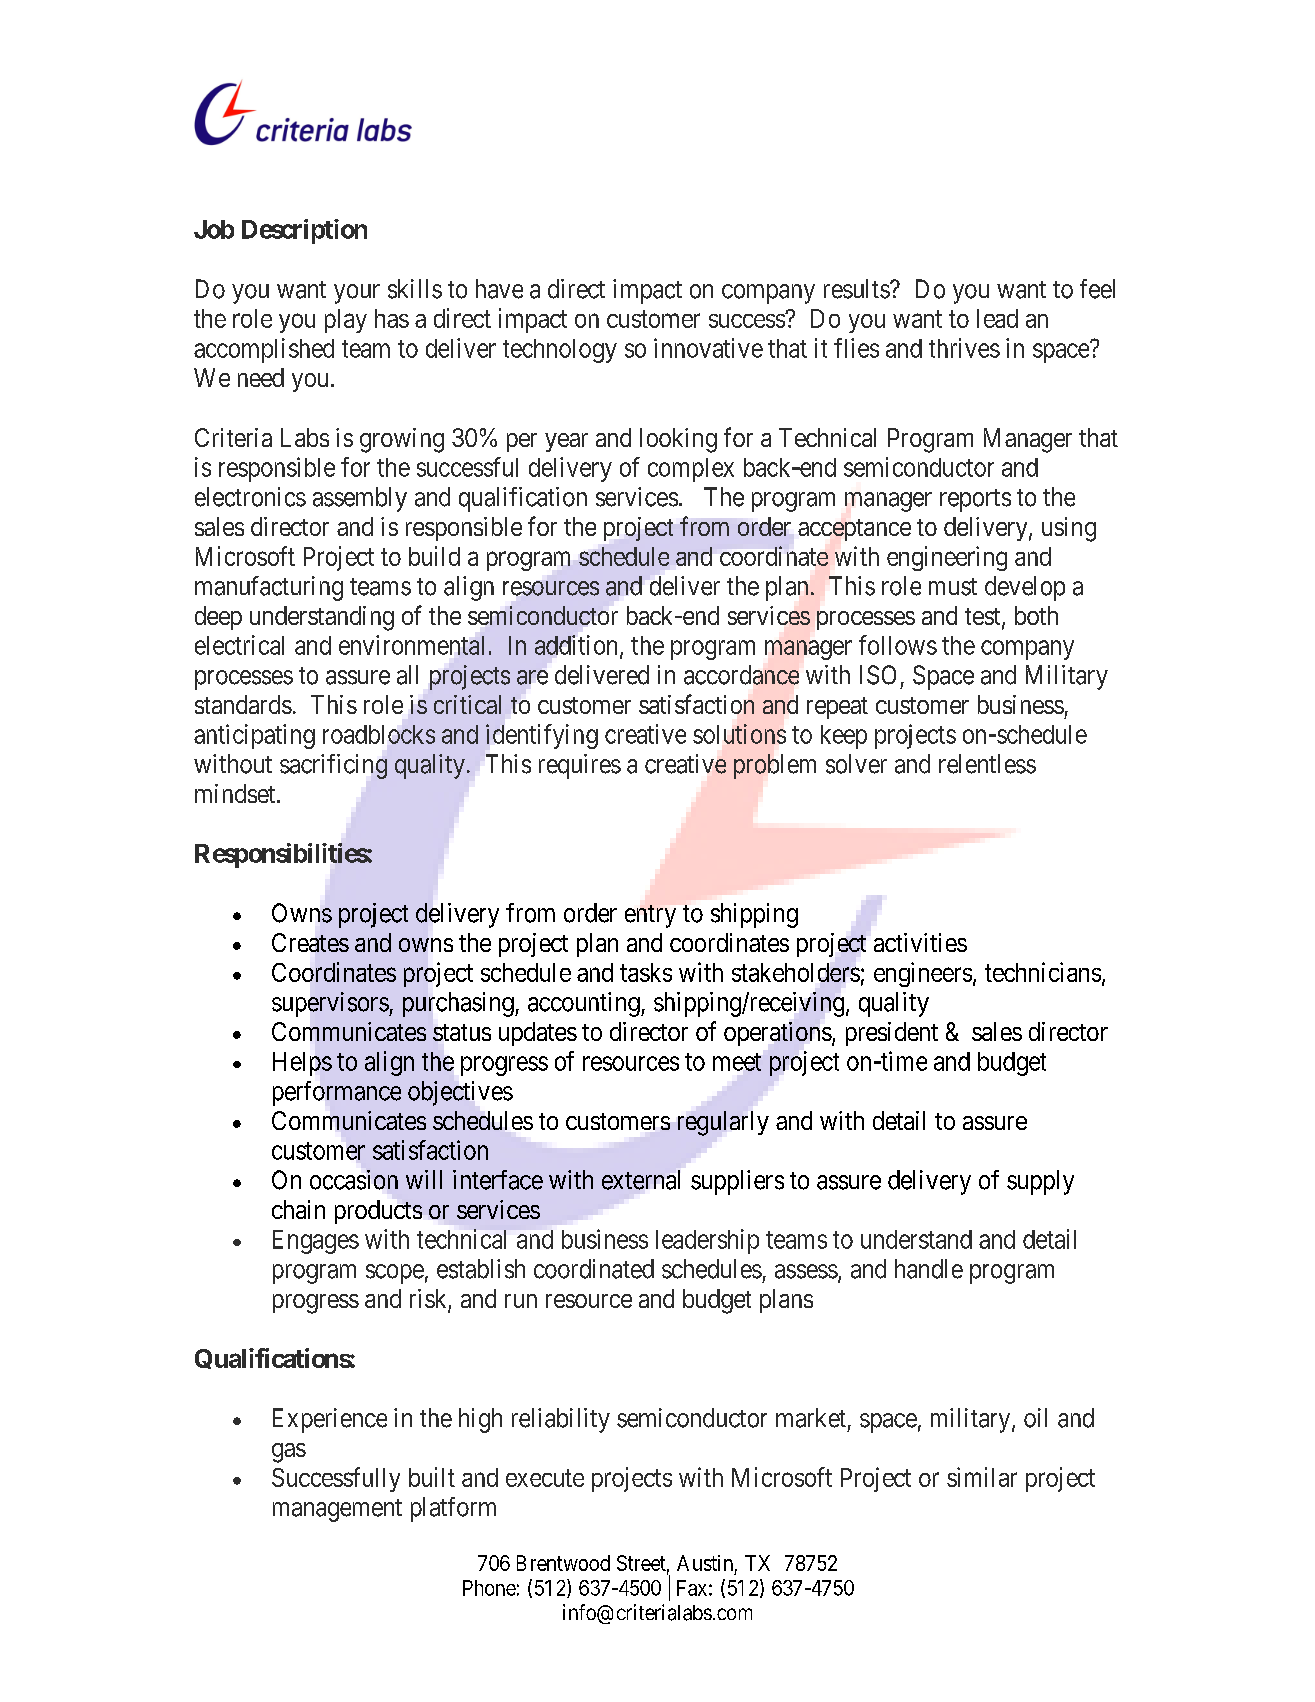 The image size is (1315, 1702). Describe the element at coordinates (964, 348) in the screenshot. I see `thrives` at that location.
